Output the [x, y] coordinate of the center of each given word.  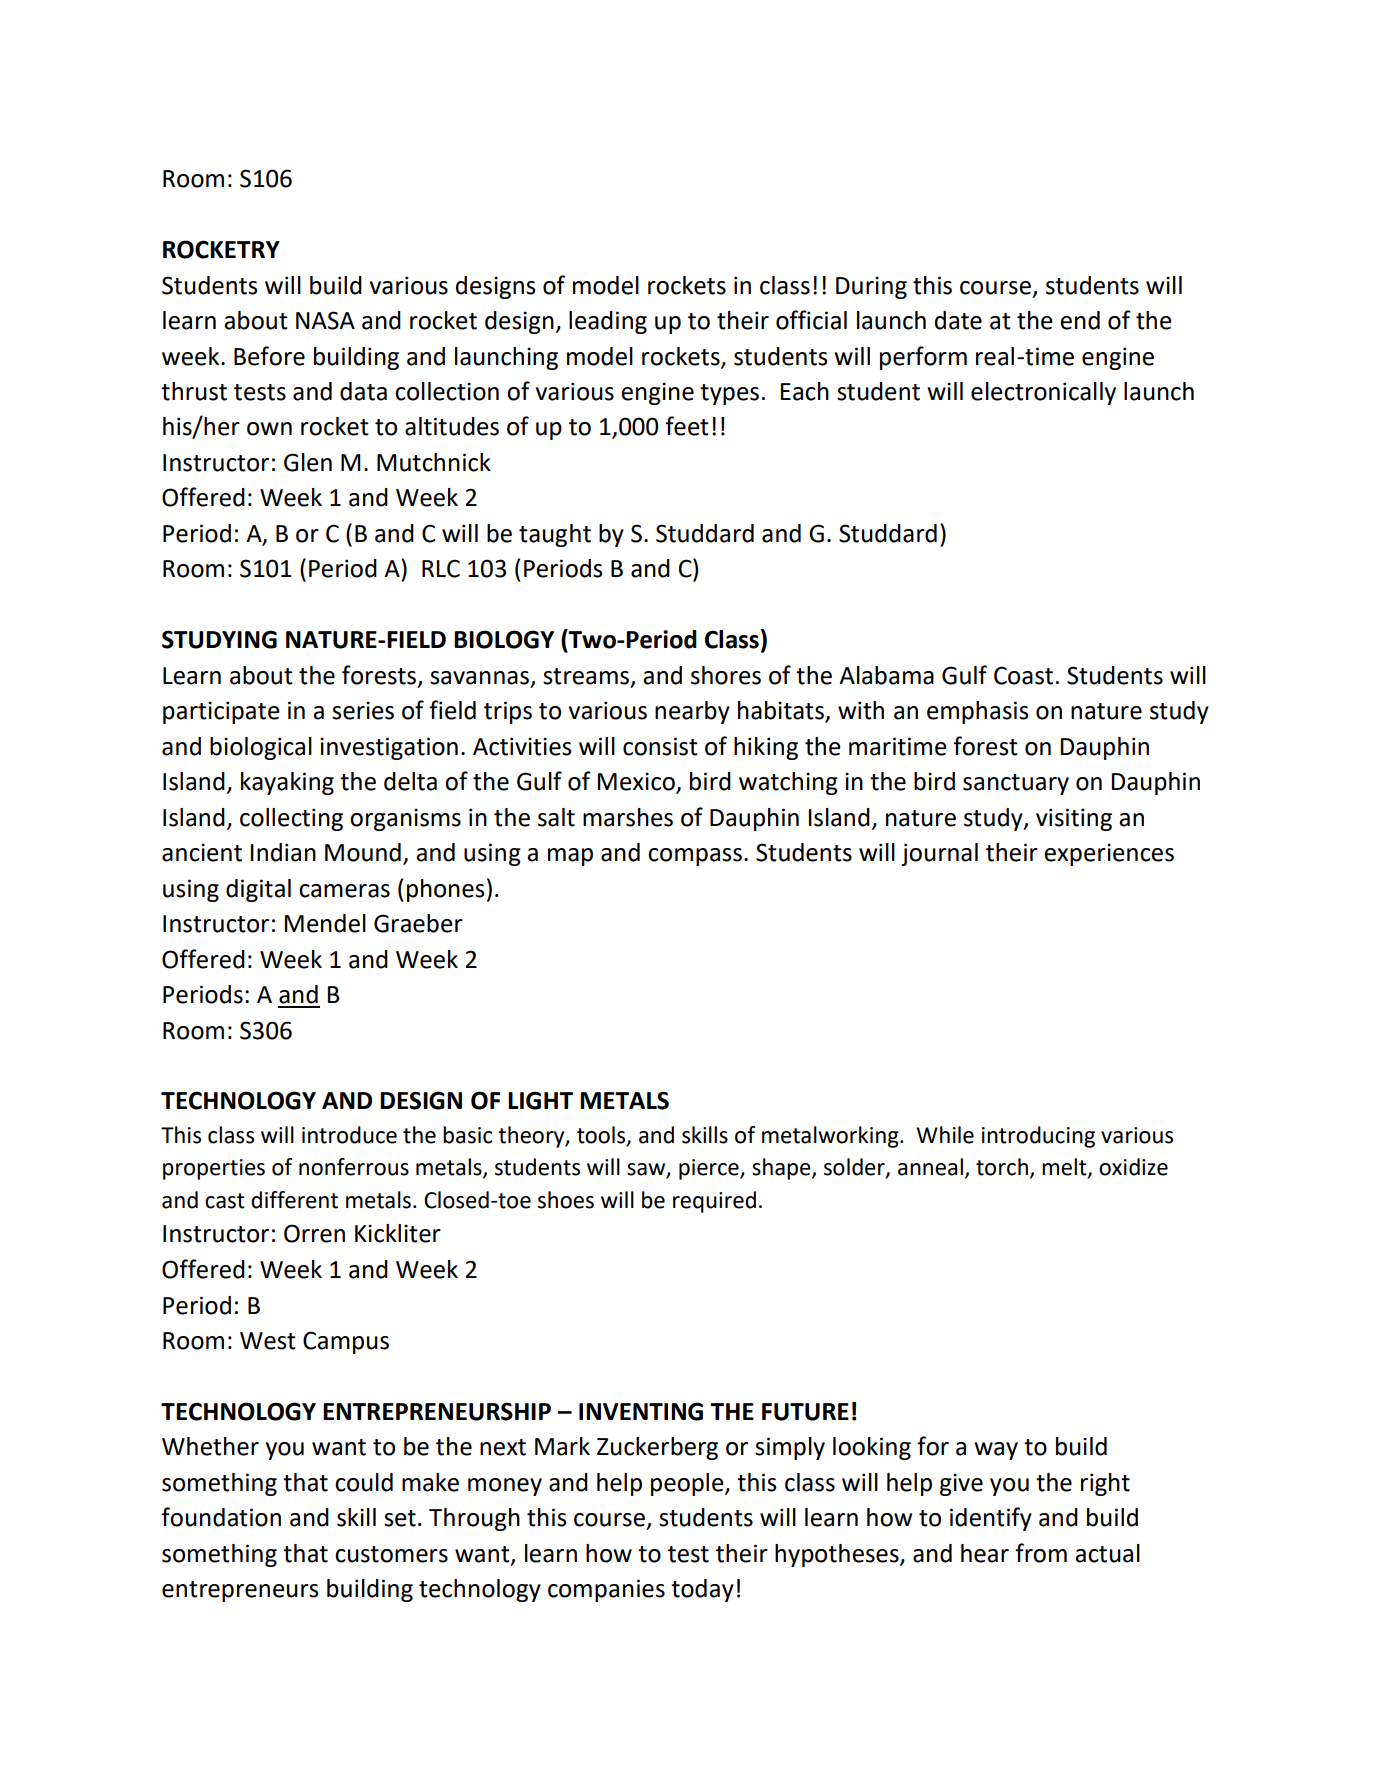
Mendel [325, 923]
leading [608, 322]
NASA [325, 320]
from [1041, 1553]
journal [939, 854]
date [958, 320]
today [702, 1590]
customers [391, 1554]
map [570, 857]
